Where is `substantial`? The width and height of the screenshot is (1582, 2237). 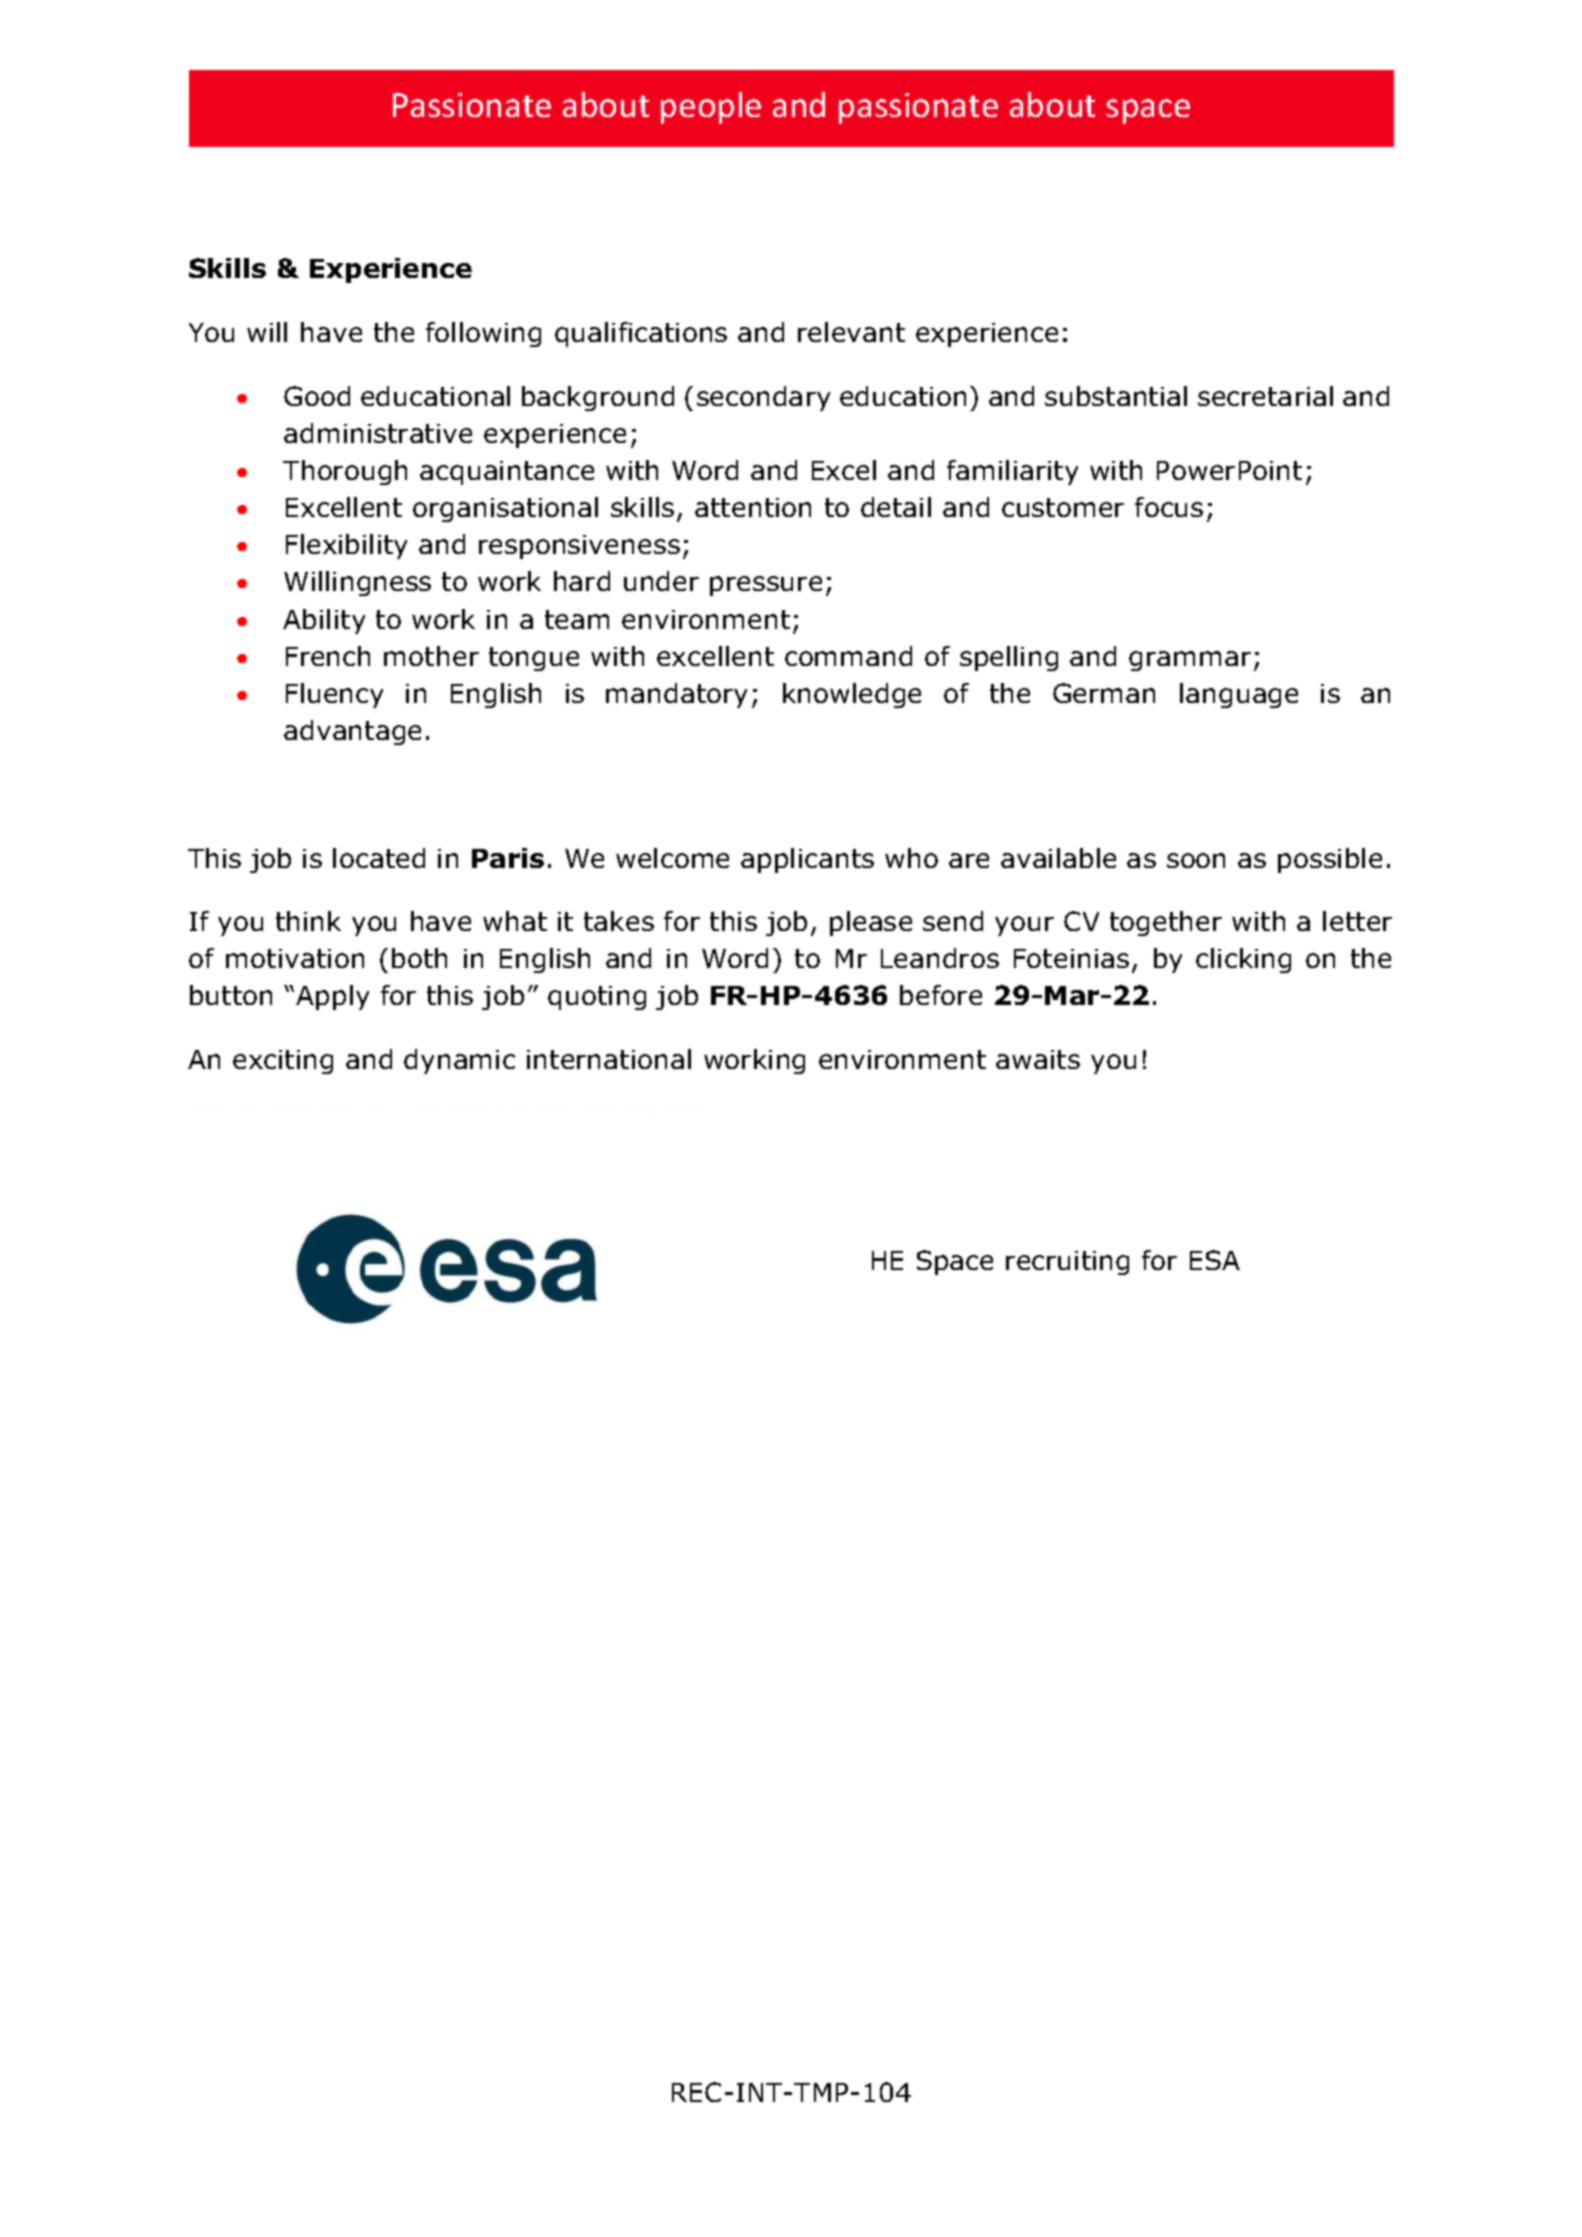
substantial is located at coordinates (1116, 396).
